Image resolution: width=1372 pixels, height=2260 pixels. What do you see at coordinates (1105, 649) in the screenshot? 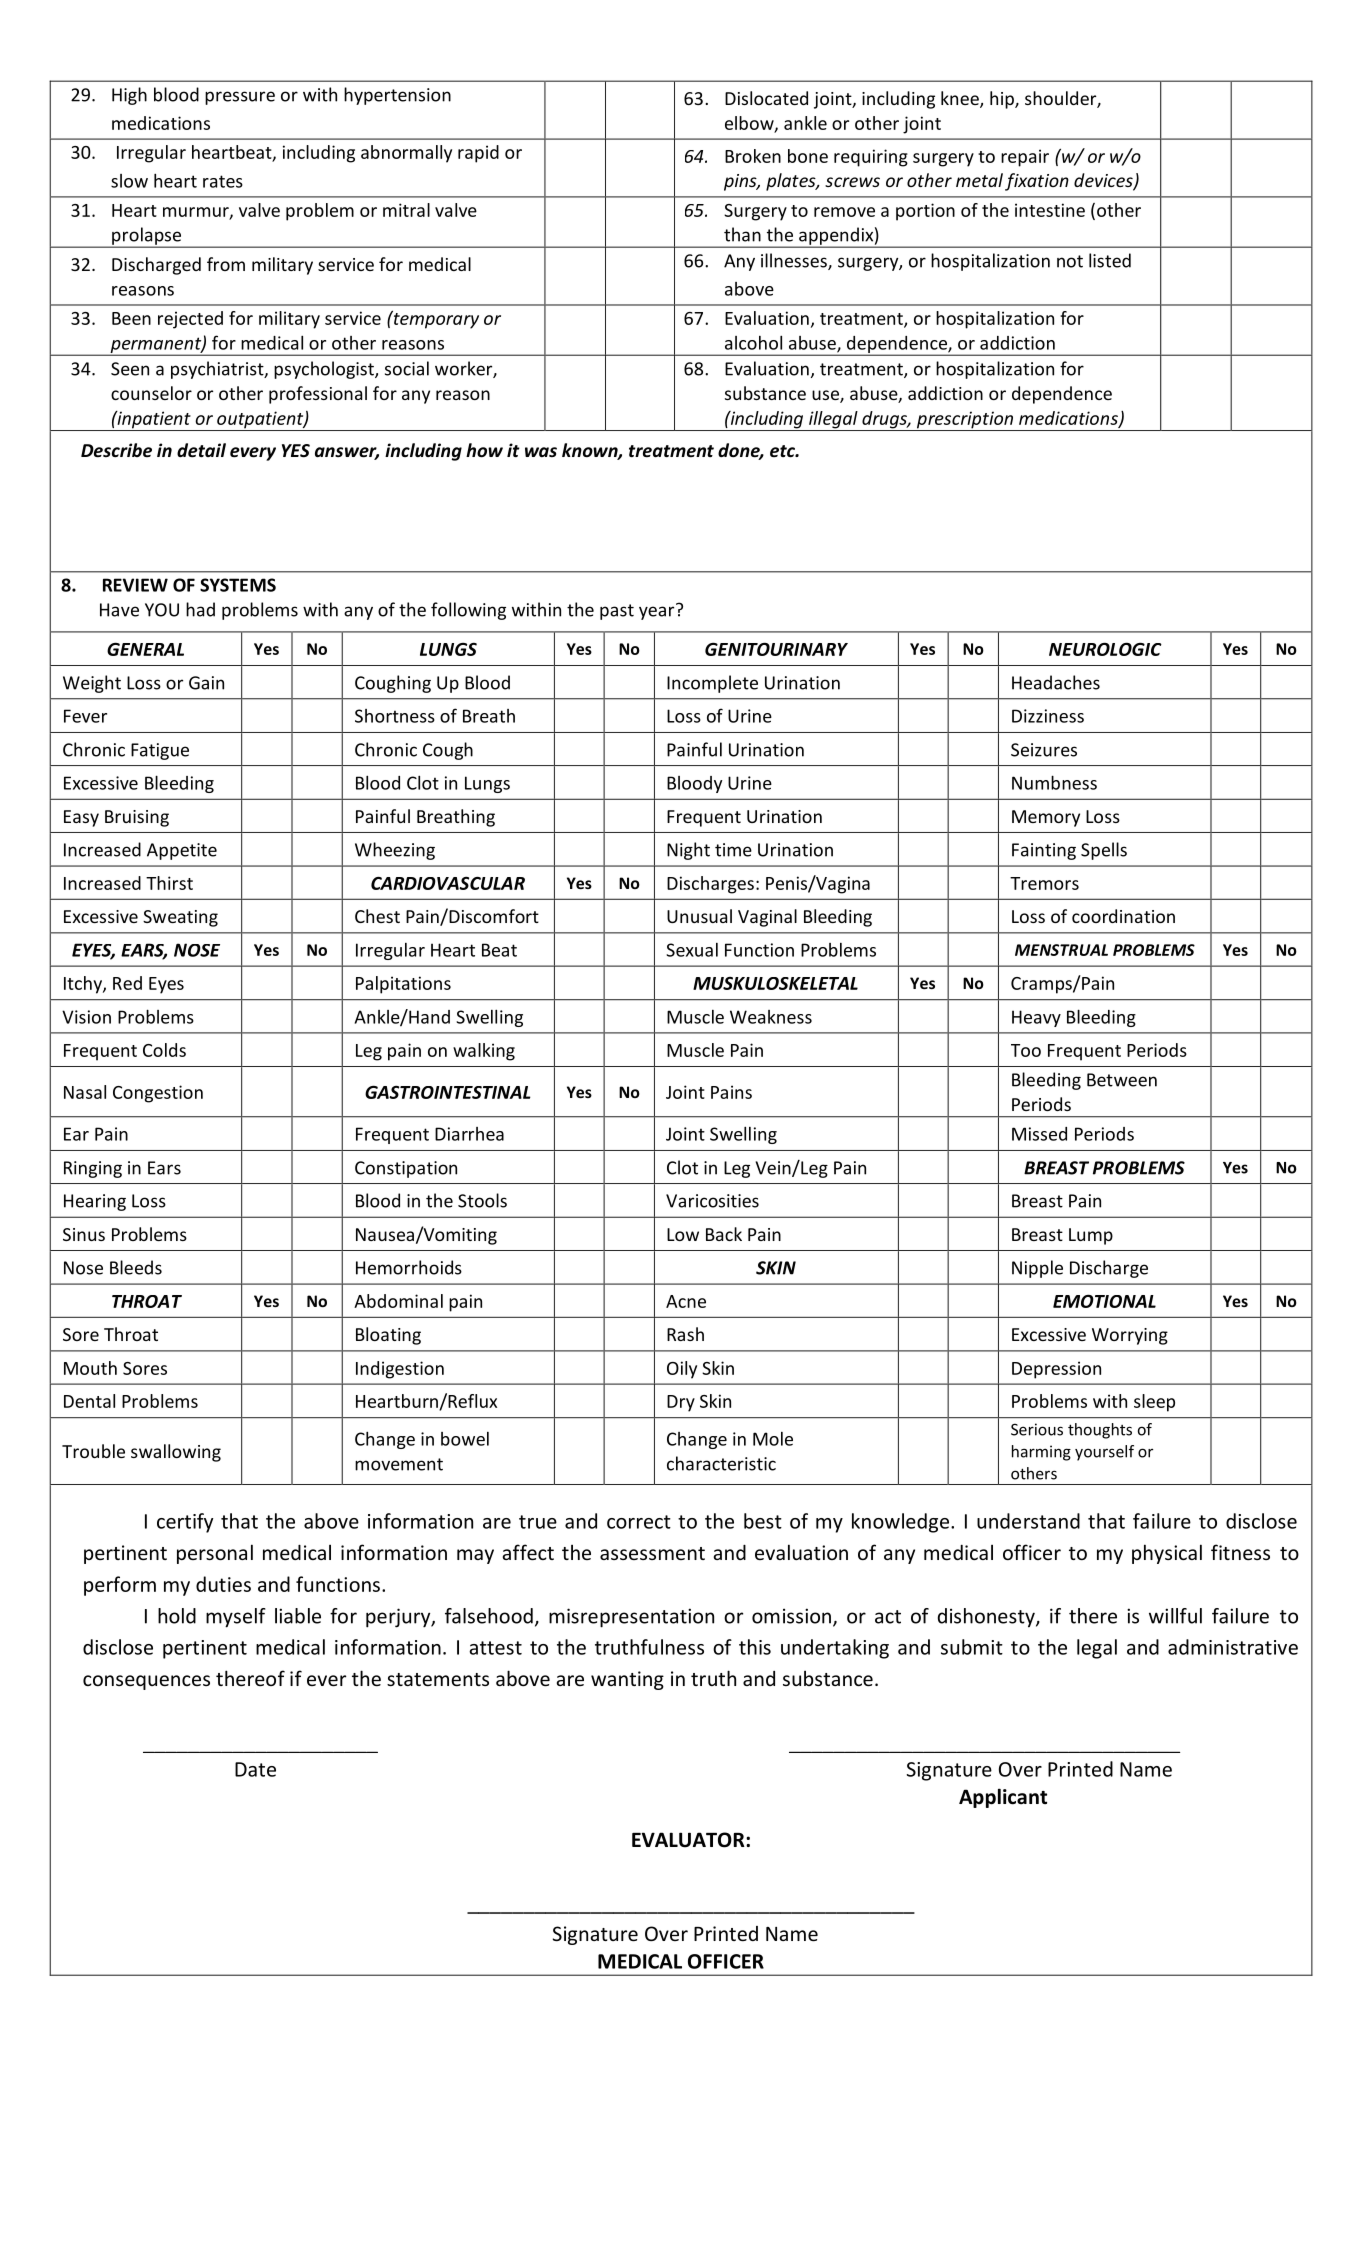
I see `NEUROLOGIC` at bounding box center [1105, 649].
